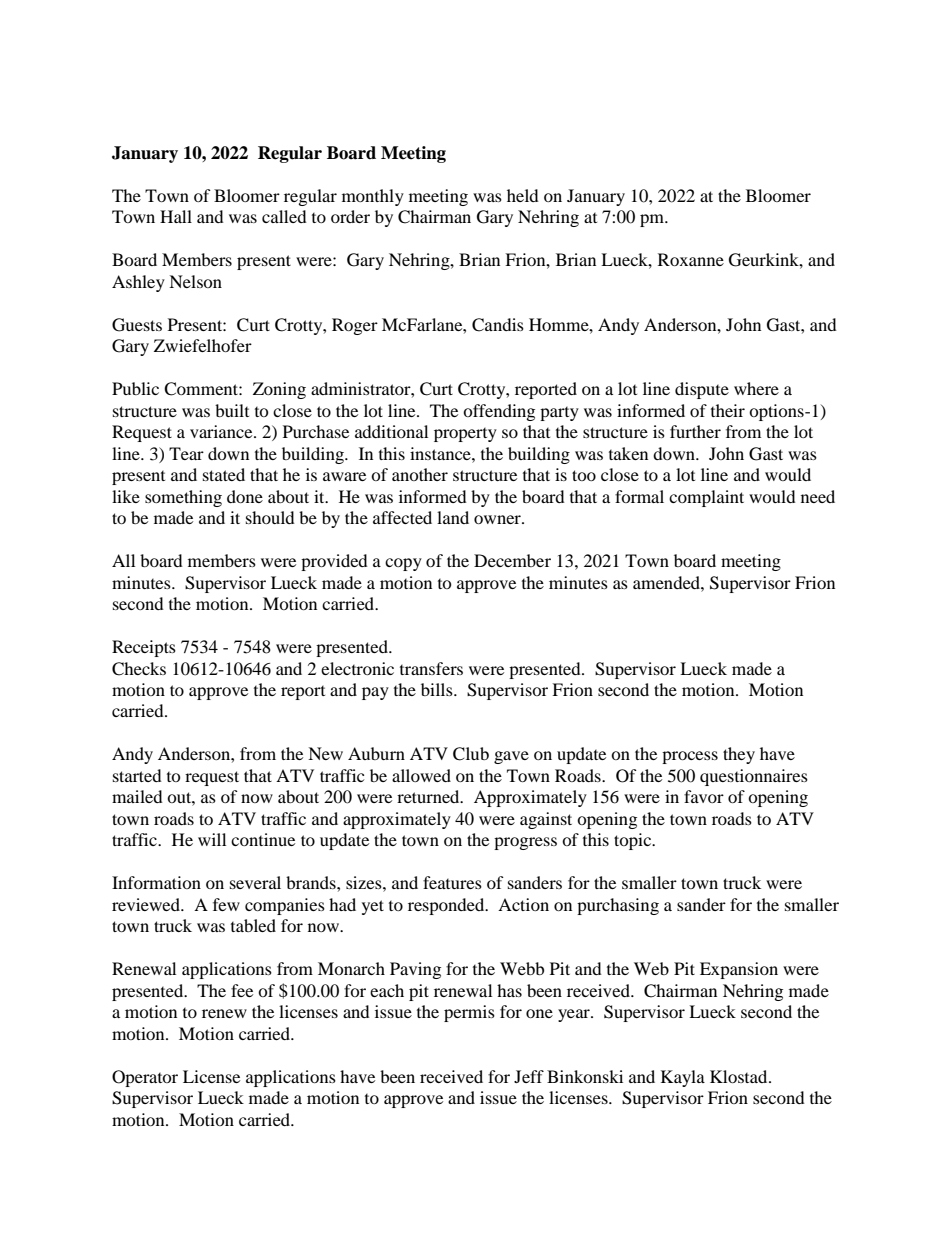 This screenshot has width=952, height=1233. What do you see at coordinates (453, 517) in the screenshot?
I see `land` at bounding box center [453, 517].
